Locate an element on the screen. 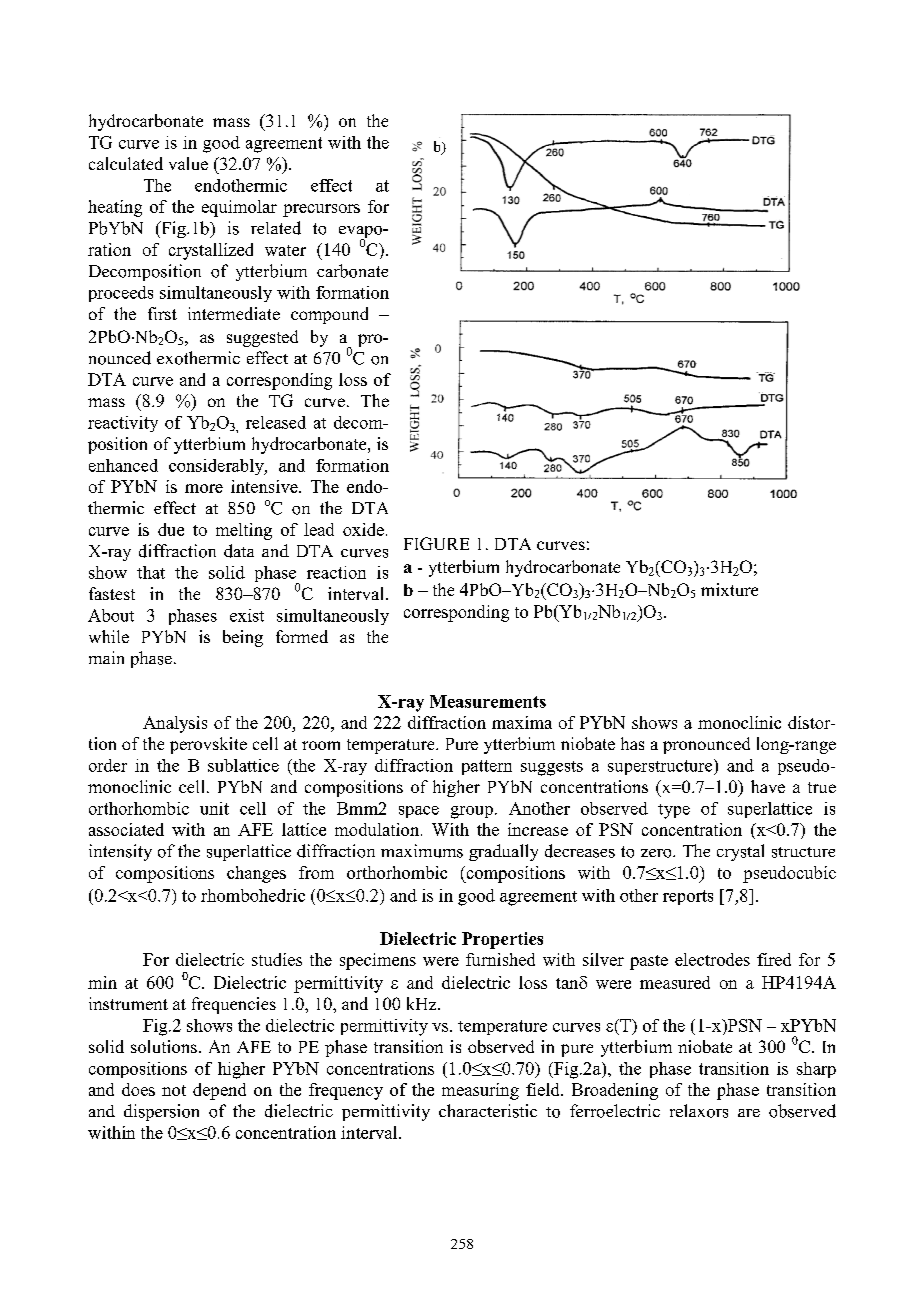  have is located at coordinates (768, 786).
